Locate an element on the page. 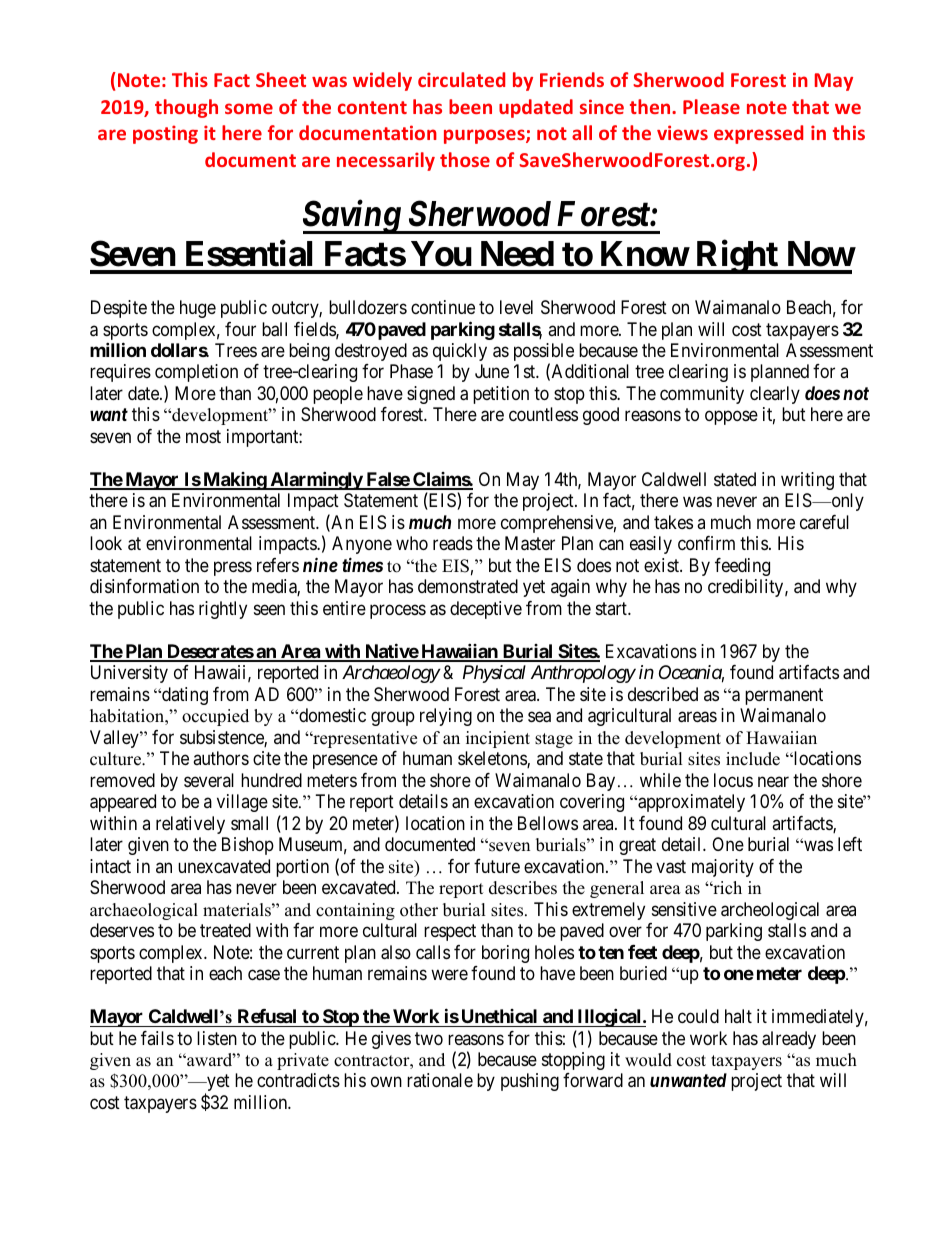 This page has height=1233, width=952. oppose is located at coordinates (731, 418).
